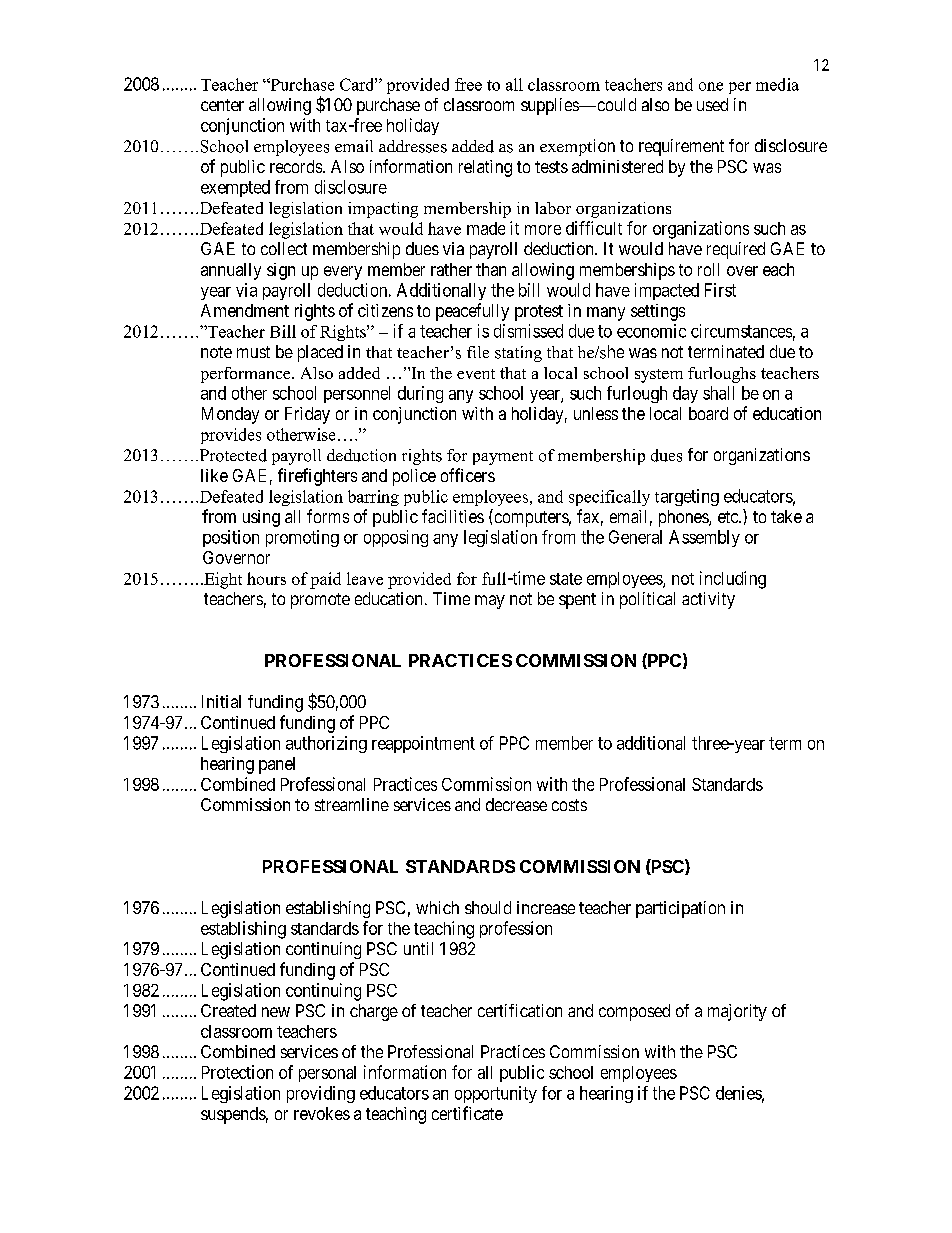  Describe the element at coordinates (296, 166) in the screenshot. I see `records` at that location.
